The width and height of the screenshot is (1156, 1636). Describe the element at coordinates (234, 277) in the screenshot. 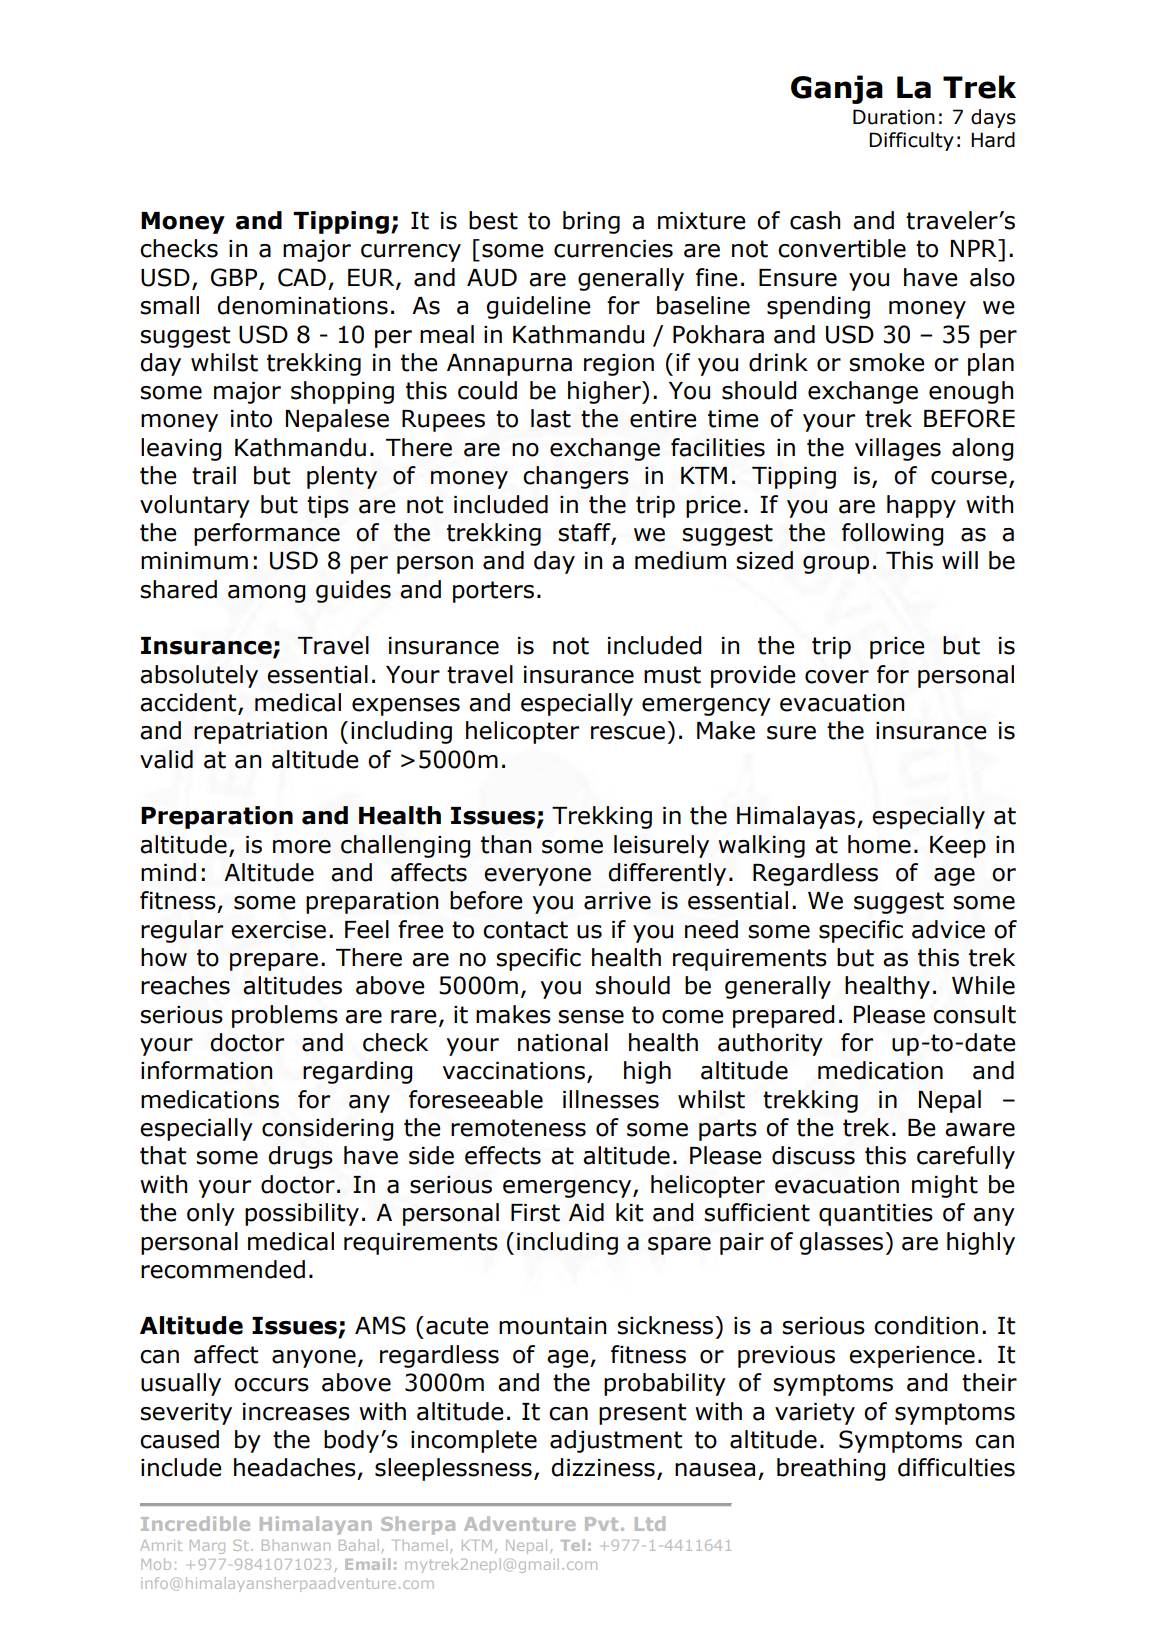

I see `GBP` at that location.
